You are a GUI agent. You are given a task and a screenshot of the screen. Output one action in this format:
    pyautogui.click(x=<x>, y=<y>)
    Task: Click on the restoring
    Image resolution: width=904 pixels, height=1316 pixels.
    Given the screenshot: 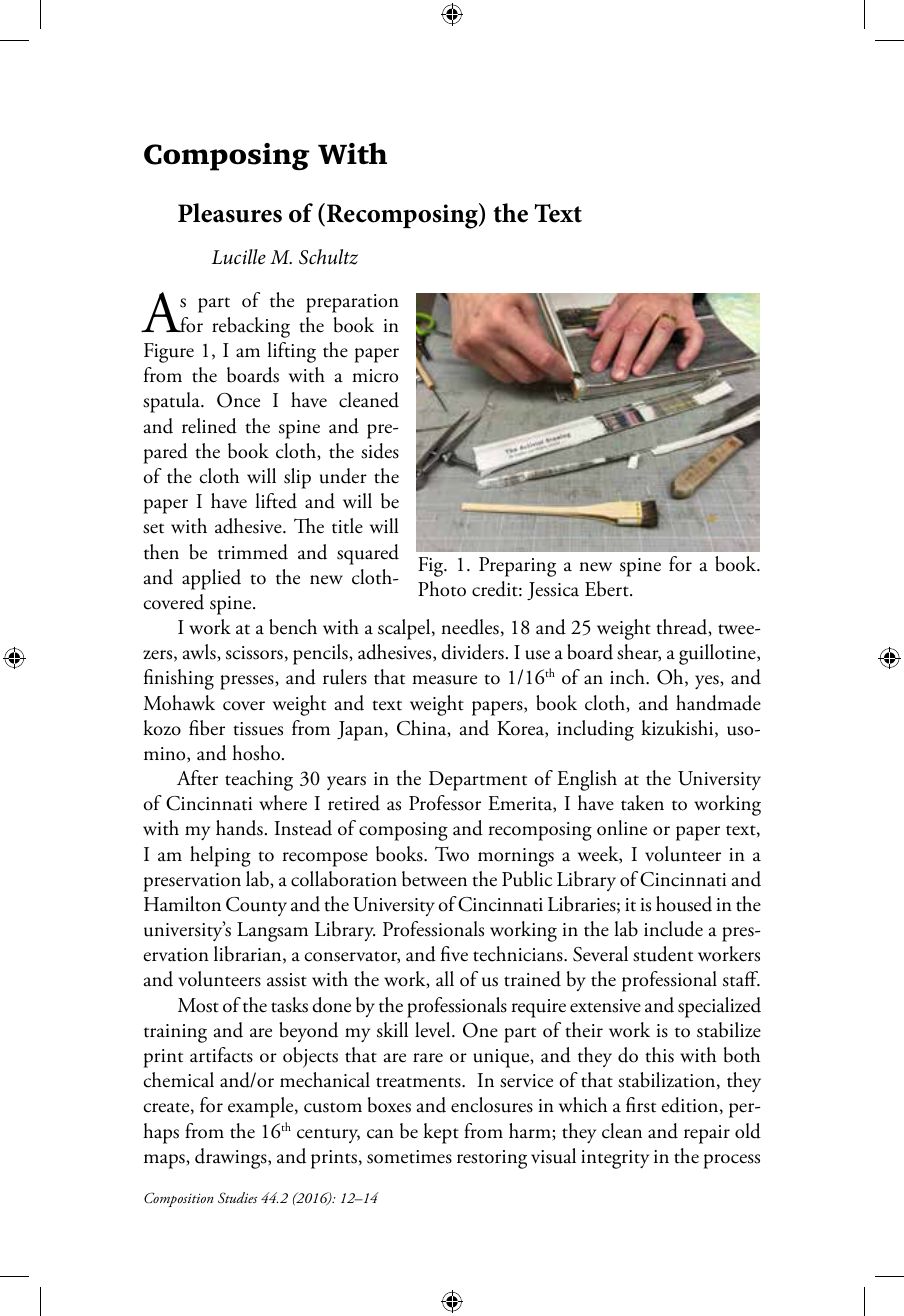 What is the action you would take?
    pyautogui.click(x=492, y=1159)
